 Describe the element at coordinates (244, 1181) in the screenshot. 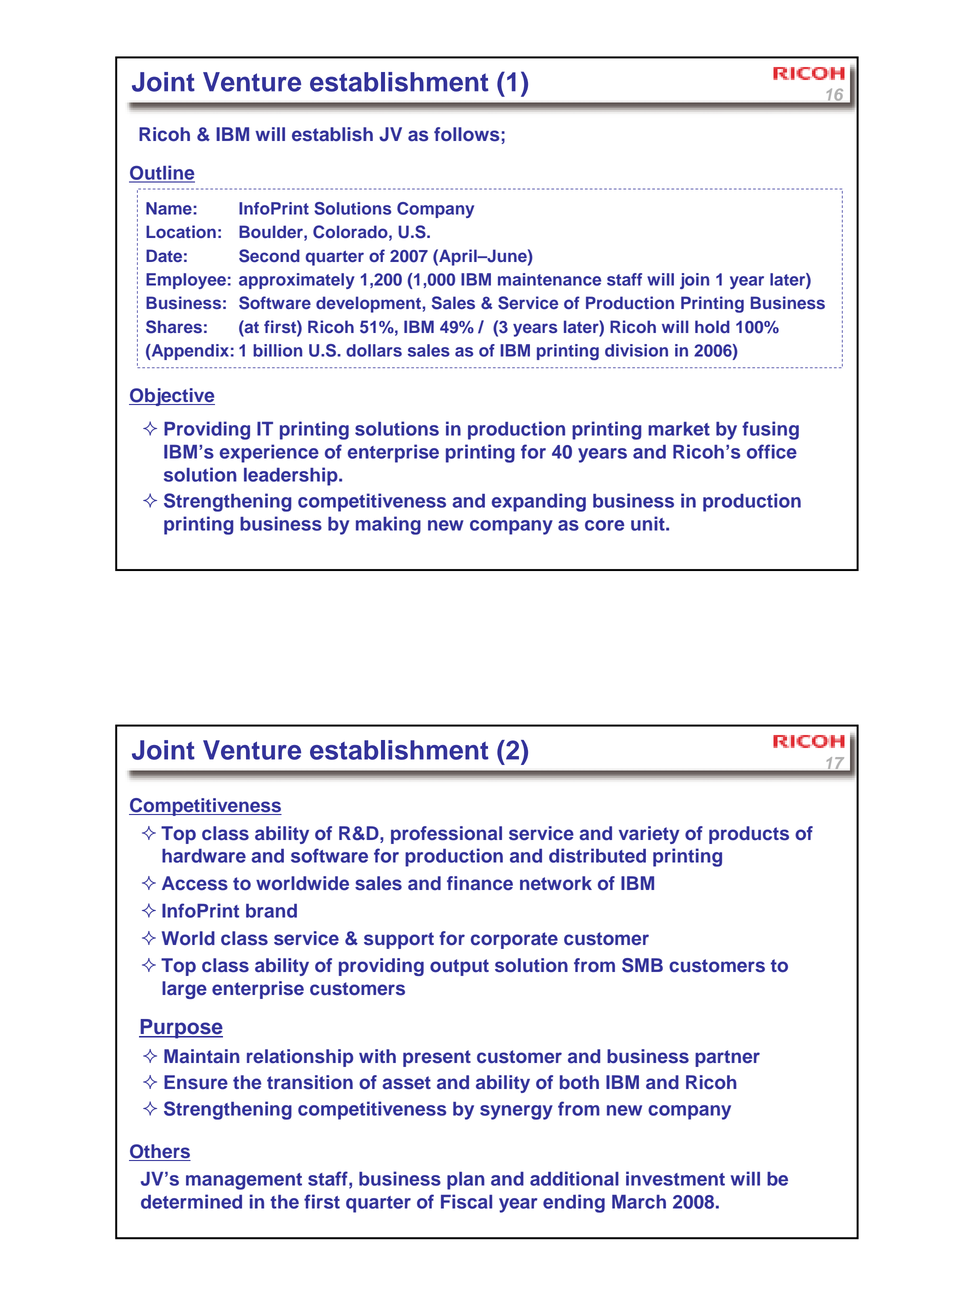

I see `management` at that location.
